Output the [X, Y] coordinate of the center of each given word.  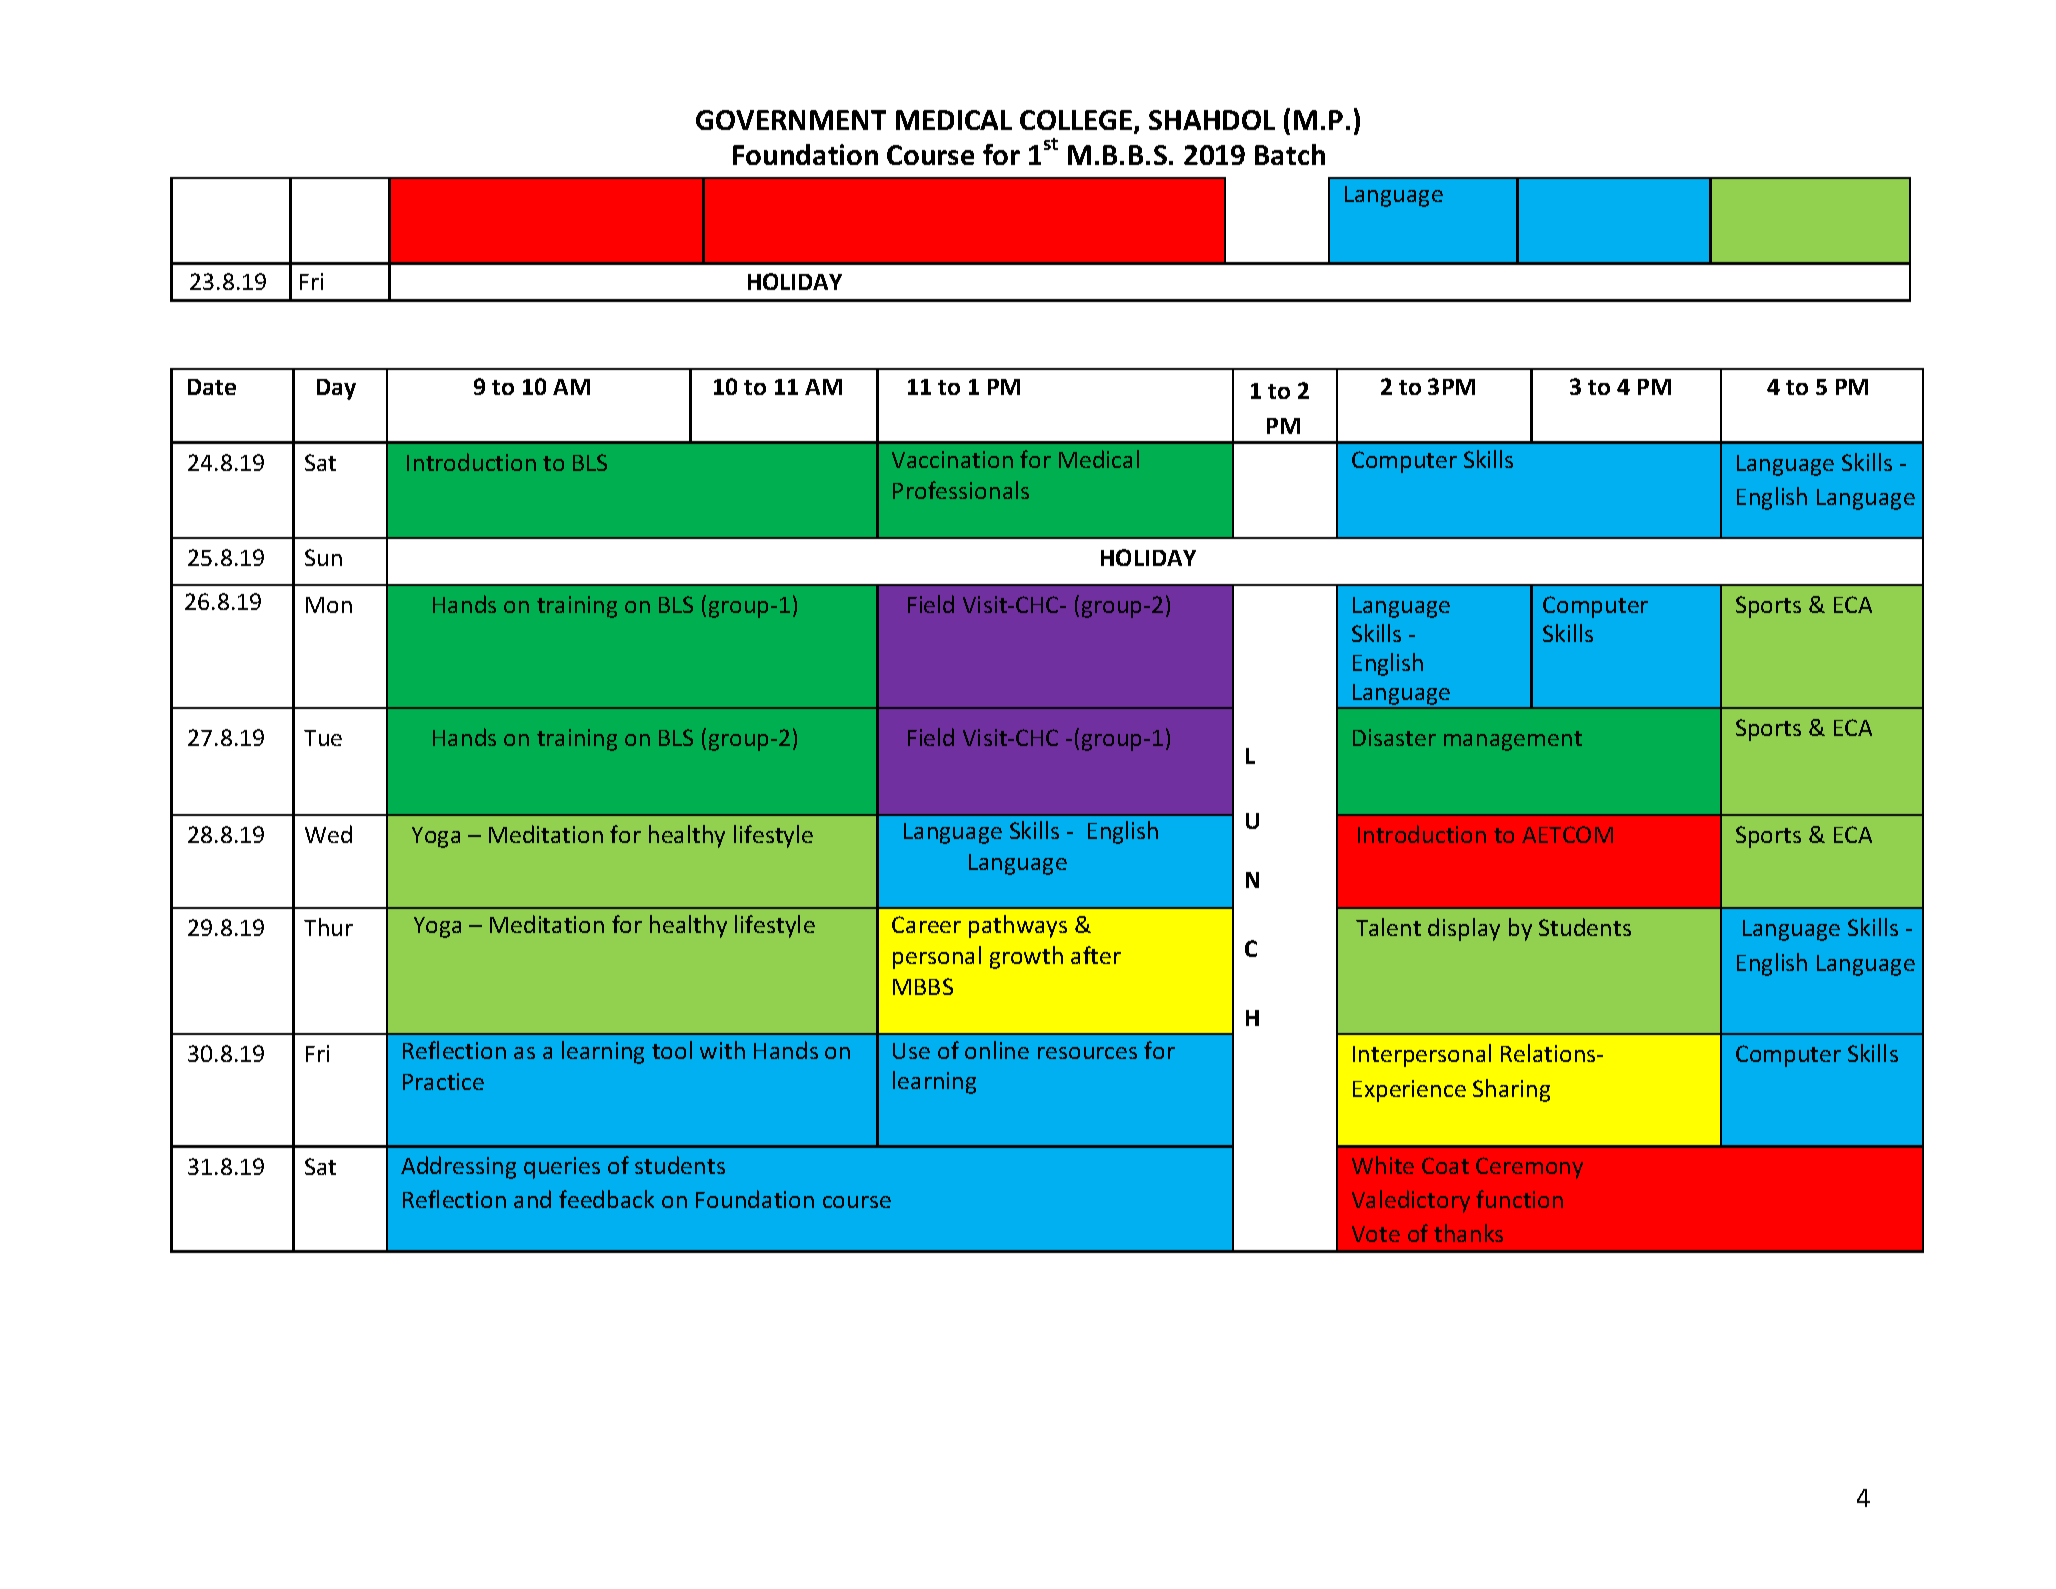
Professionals [961, 490]
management [1513, 741]
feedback [606, 1199]
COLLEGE [1077, 122]
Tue [323, 738]
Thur [328, 927]
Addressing [458, 1167]
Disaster [1394, 737]
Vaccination [952, 459]
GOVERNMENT [791, 120]
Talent [1388, 927]
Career [926, 924]
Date [212, 387]
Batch [1290, 154]
